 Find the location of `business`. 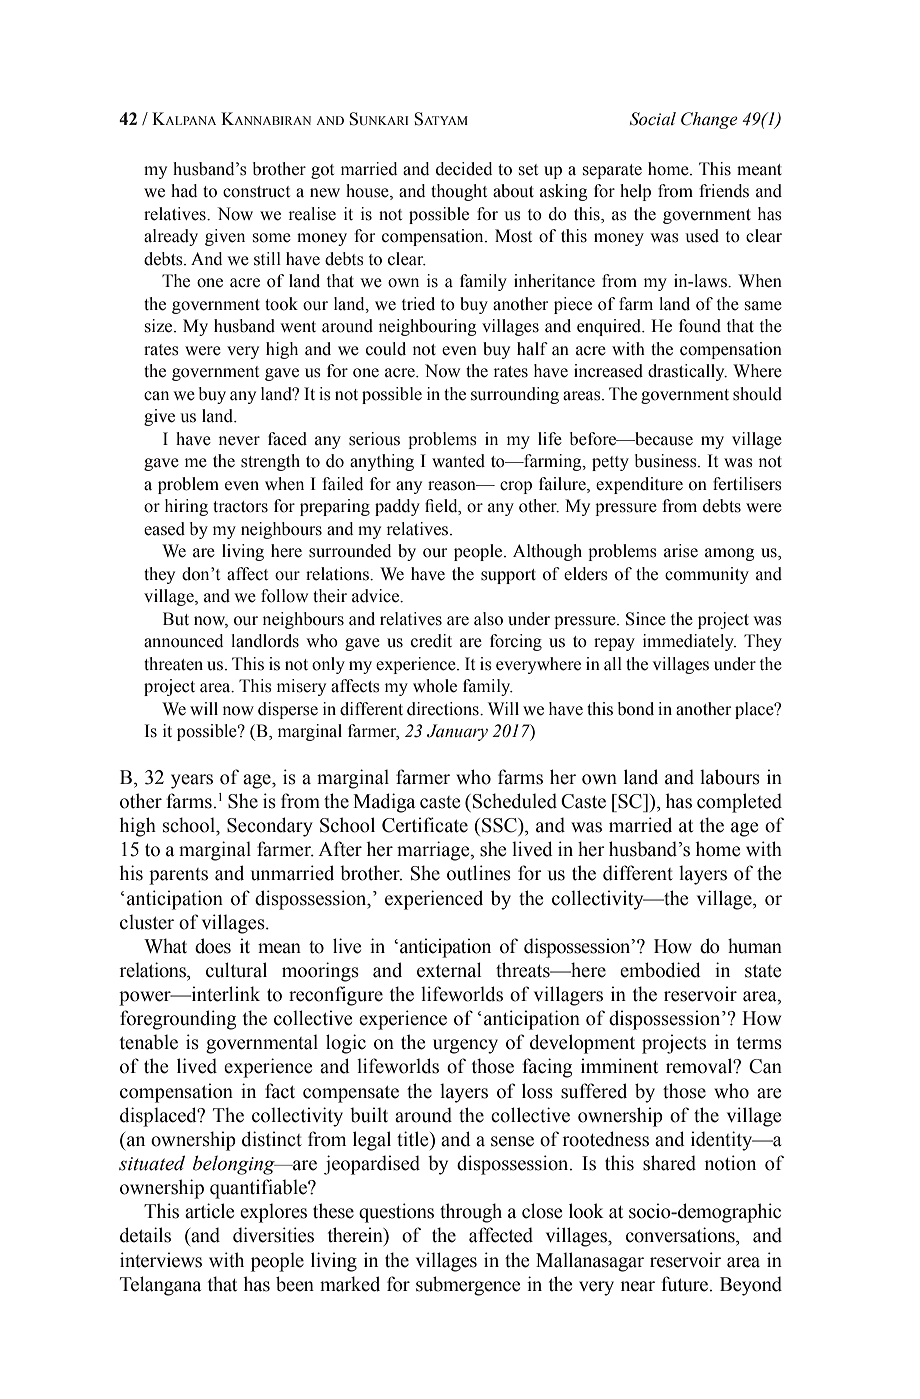

business is located at coordinates (667, 461).
